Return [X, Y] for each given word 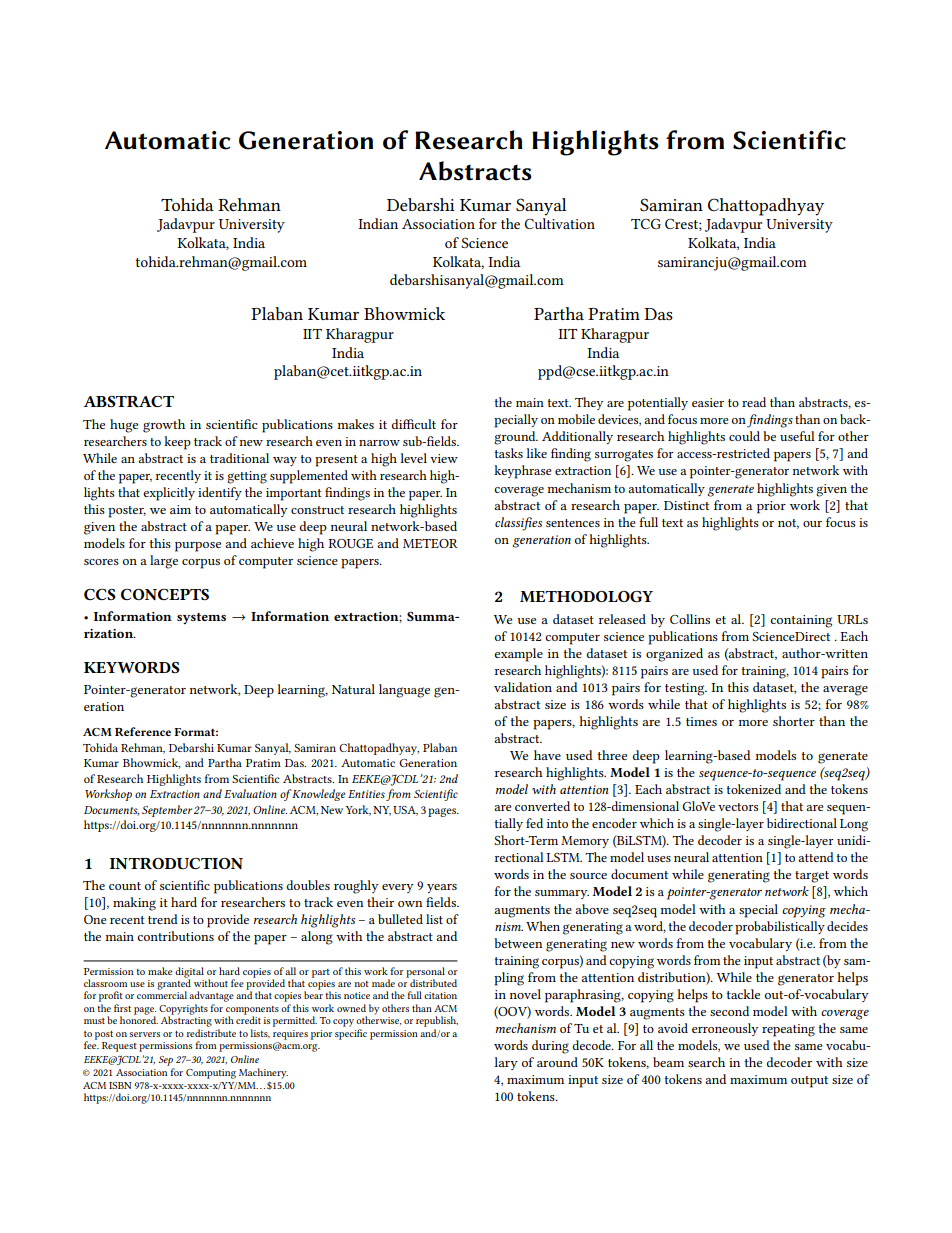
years [442, 888]
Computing [211, 1074]
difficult [414, 424]
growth [164, 426]
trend [163, 919]
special [758, 911]
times [701, 721]
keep [177, 443]
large [164, 562]
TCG [646, 223]
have [547, 755]
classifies [518, 524]
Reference [143, 731]
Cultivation [559, 223]
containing [801, 621]
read [754, 402]
